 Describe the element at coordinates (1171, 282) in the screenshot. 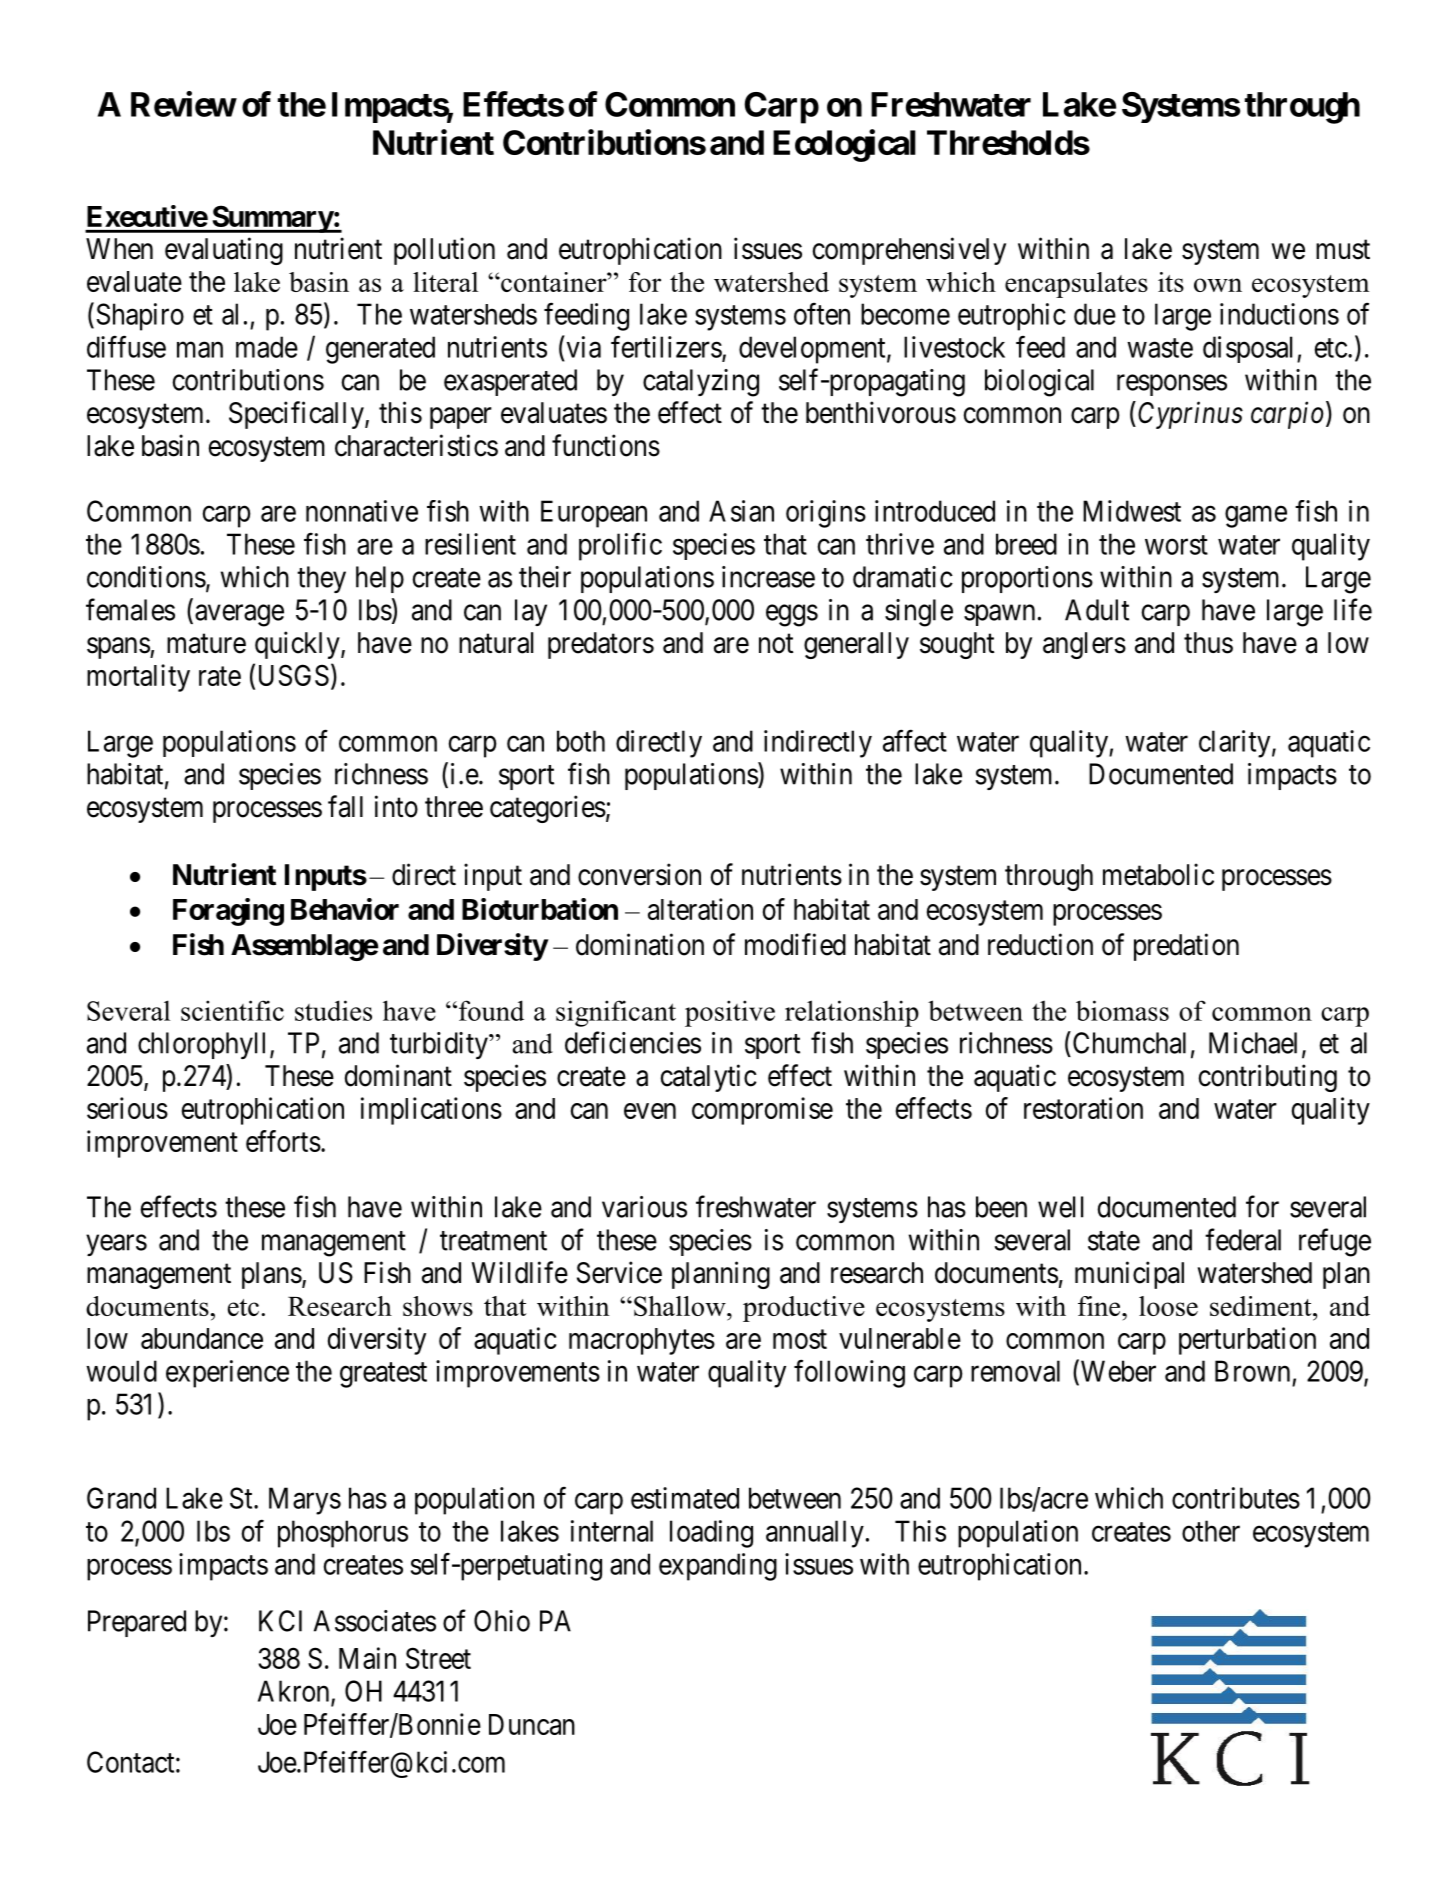

I see `its` at that location.
